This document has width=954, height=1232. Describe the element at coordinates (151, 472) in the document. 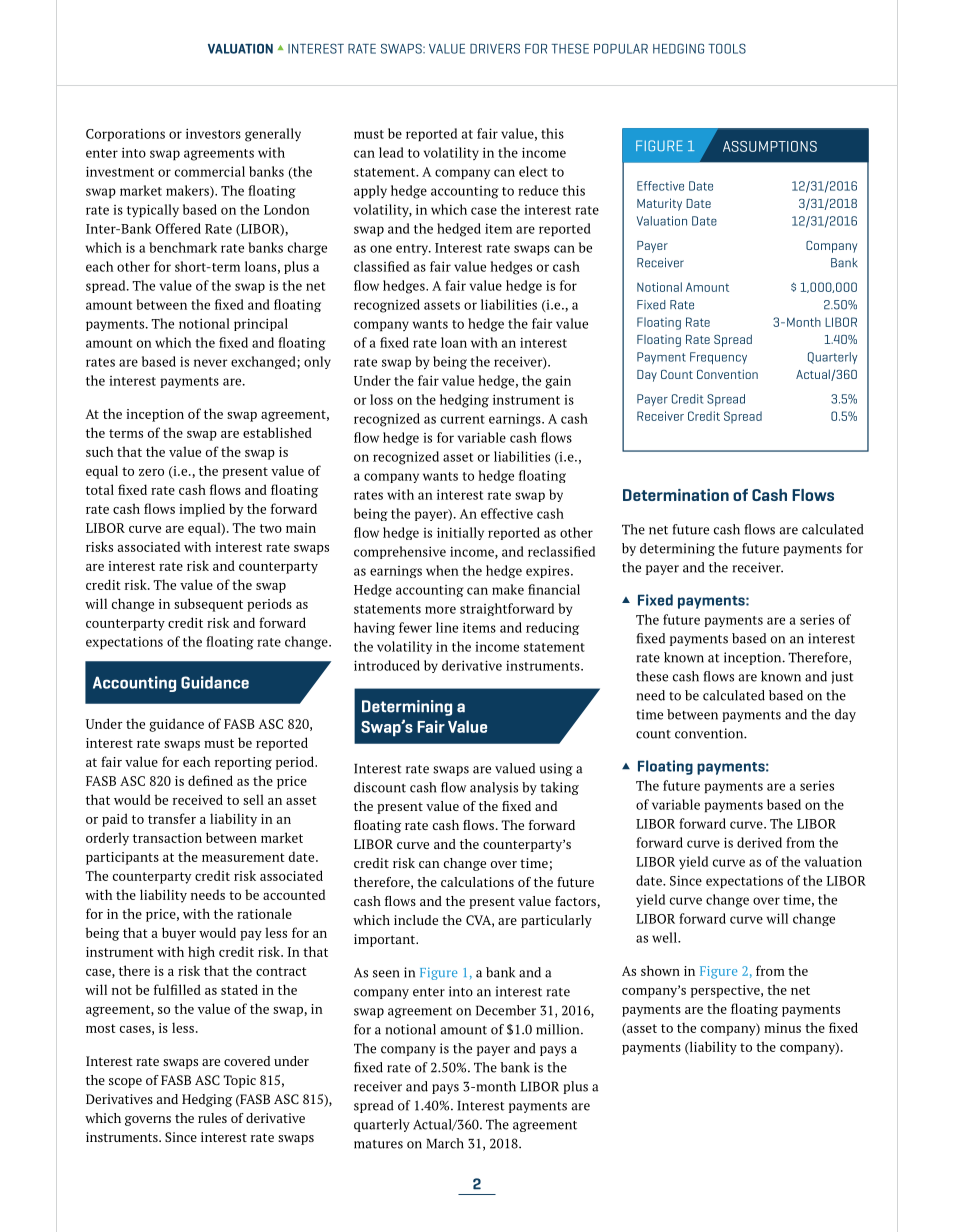

I see `zero` at that location.
